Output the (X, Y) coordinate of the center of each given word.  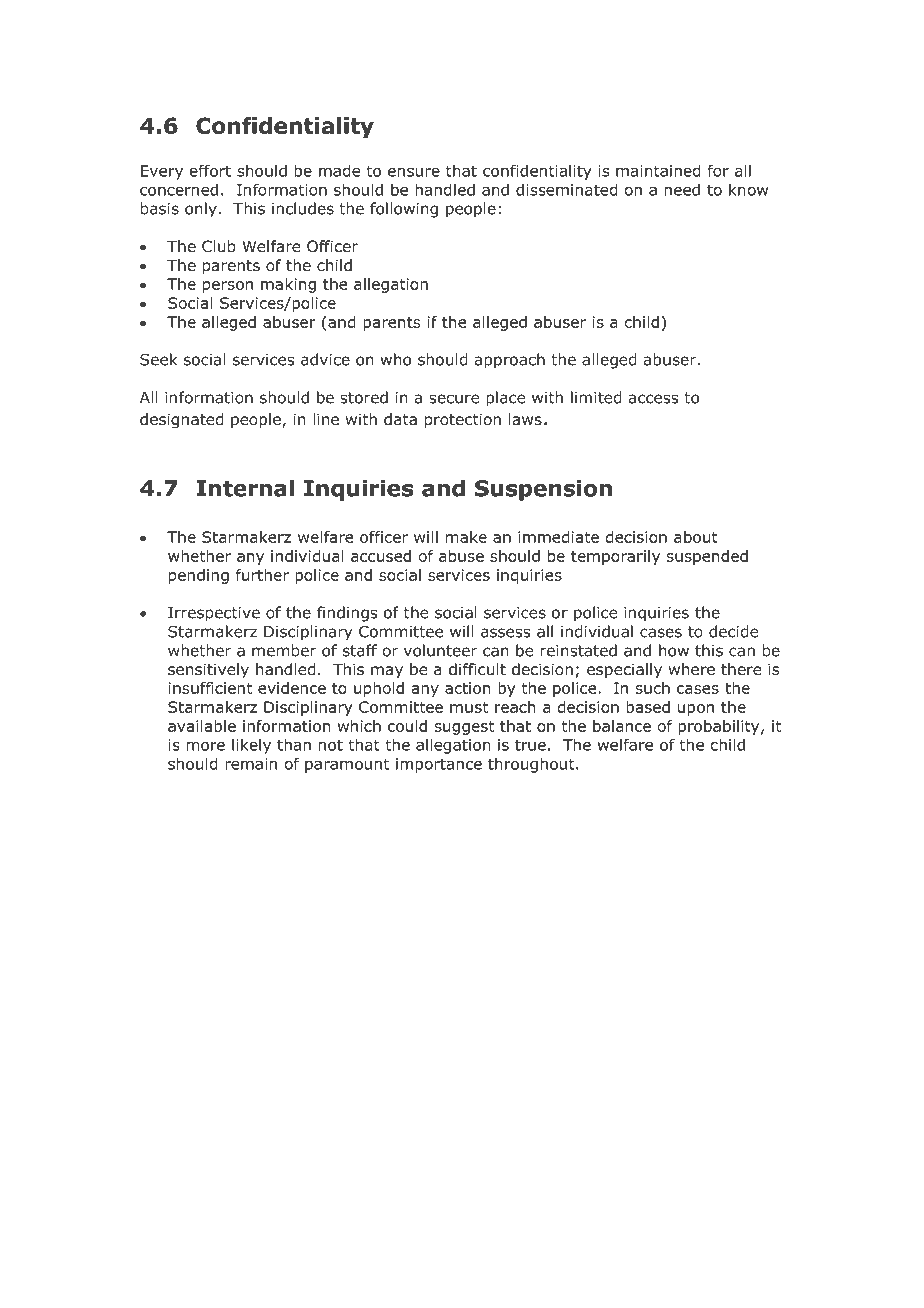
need (682, 190)
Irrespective (214, 614)
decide (734, 631)
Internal (245, 488)
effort (210, 170)
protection (463, 420)
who (396, 359)
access (653, 399)
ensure (414, 172)
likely (251, 746)
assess (505, 633)
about (696, 537)
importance (439, 765)
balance (622, 726)
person (228, 287)
